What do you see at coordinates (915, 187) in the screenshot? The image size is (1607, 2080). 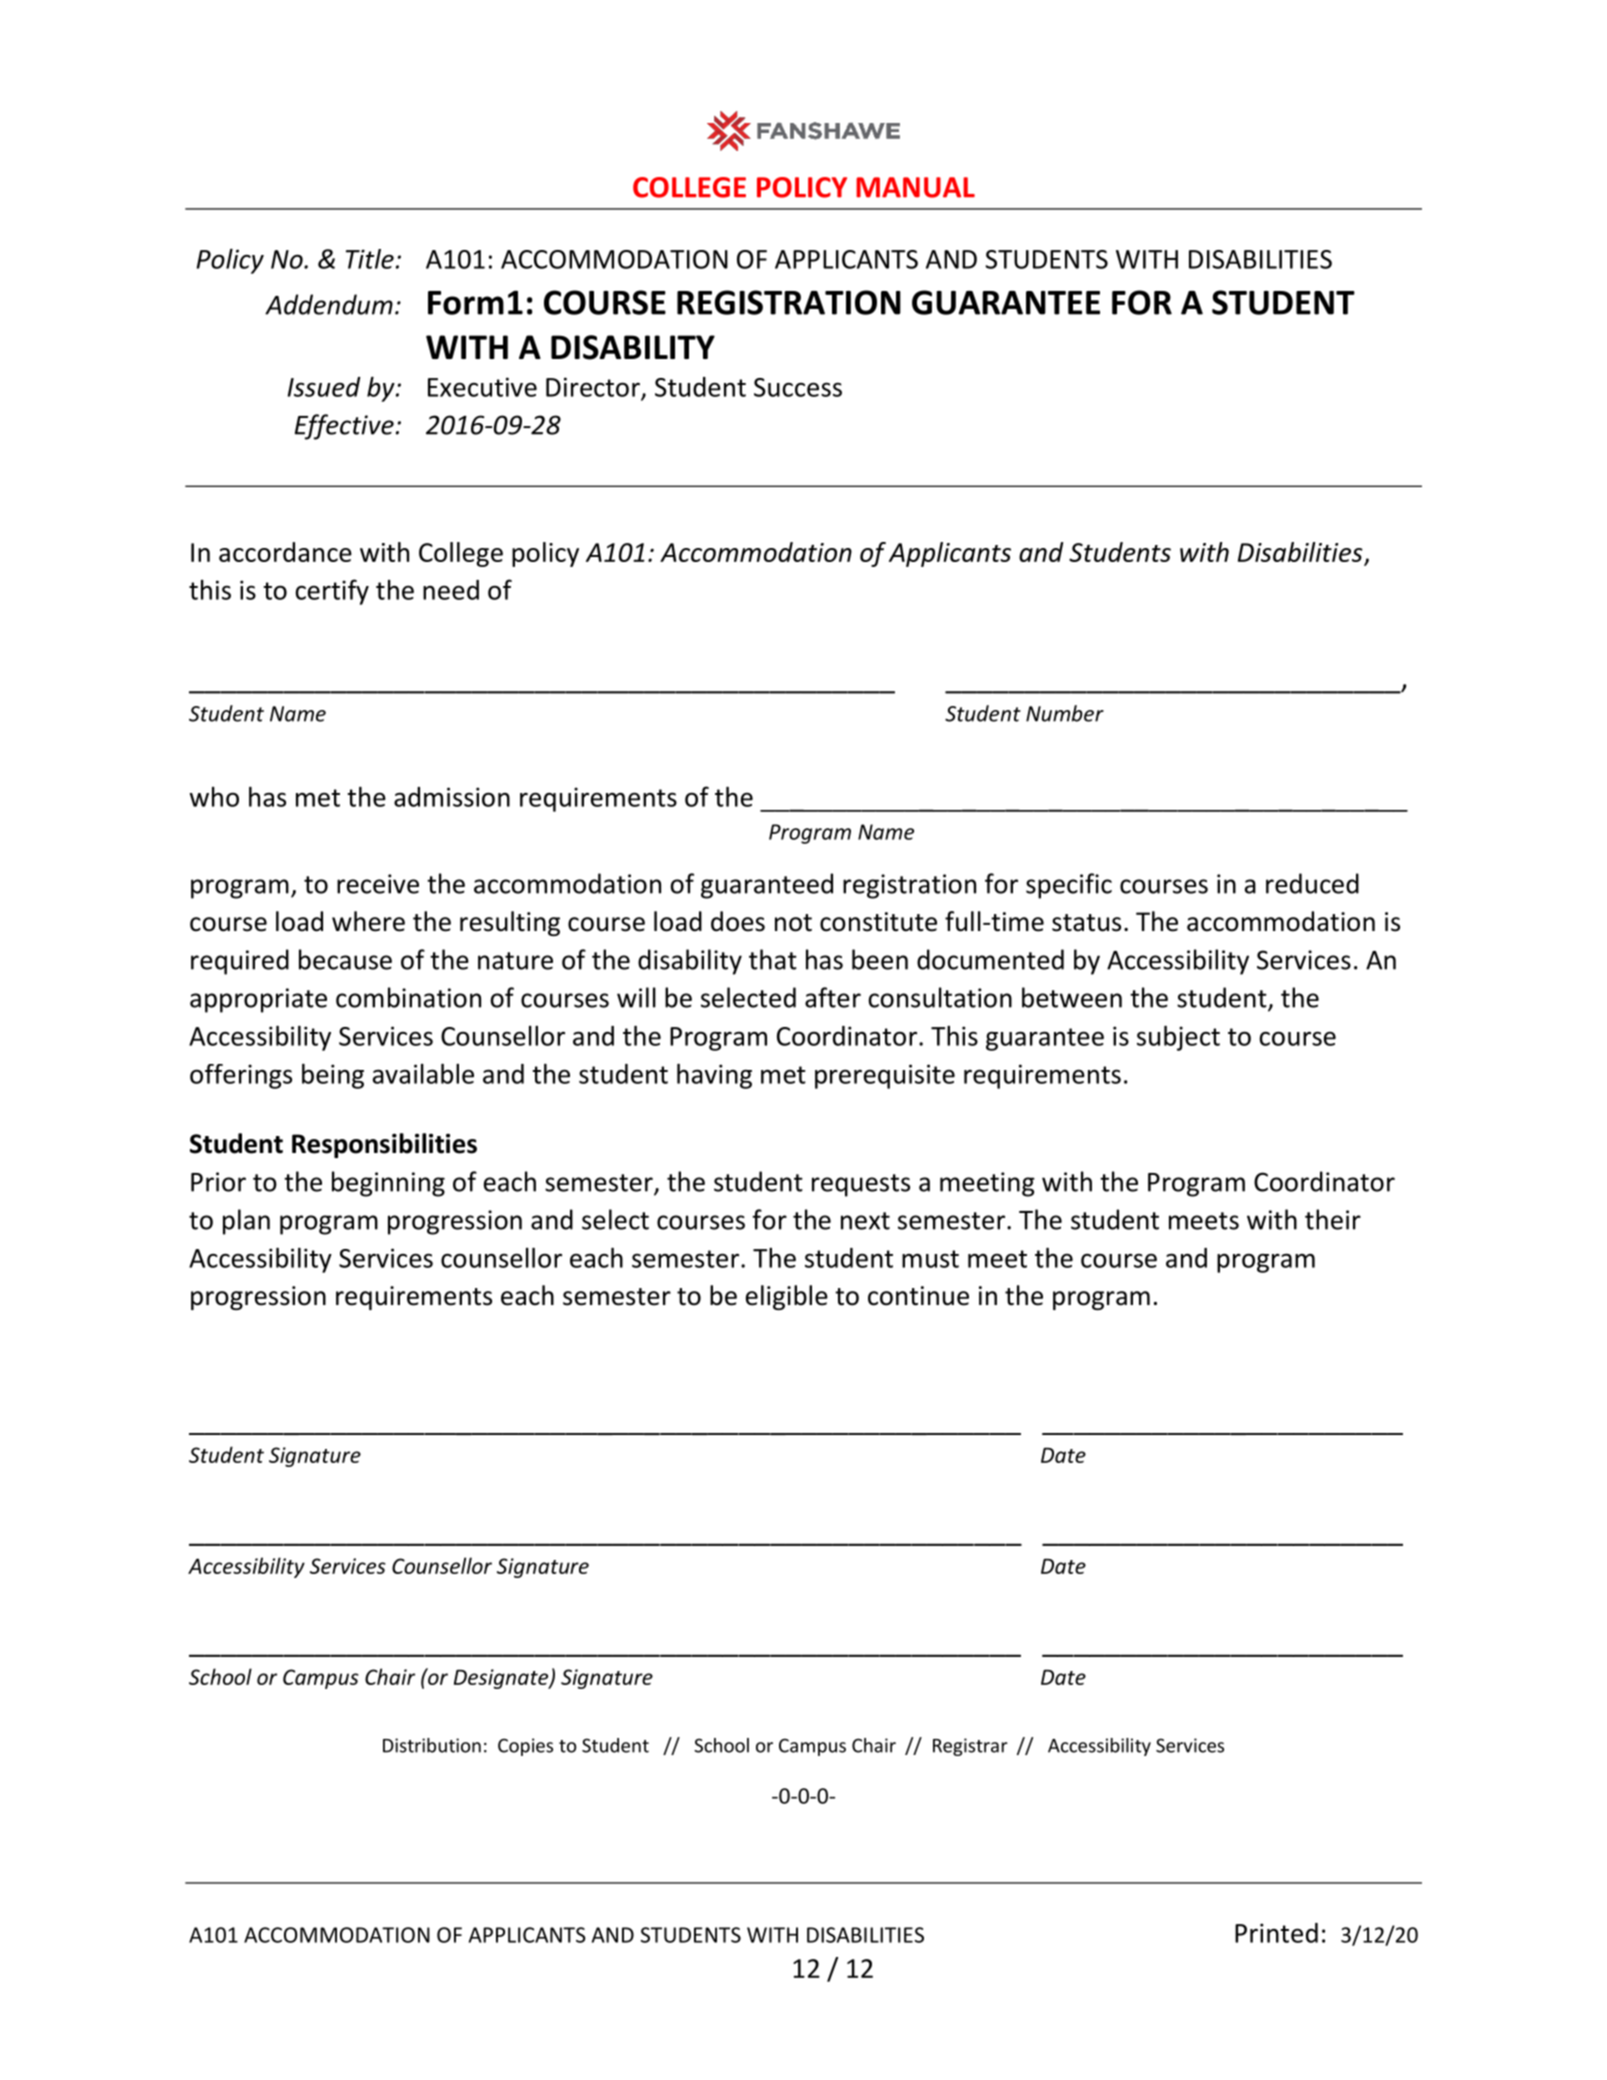 I see `MANUAL` at bounding box center [915, 187].
